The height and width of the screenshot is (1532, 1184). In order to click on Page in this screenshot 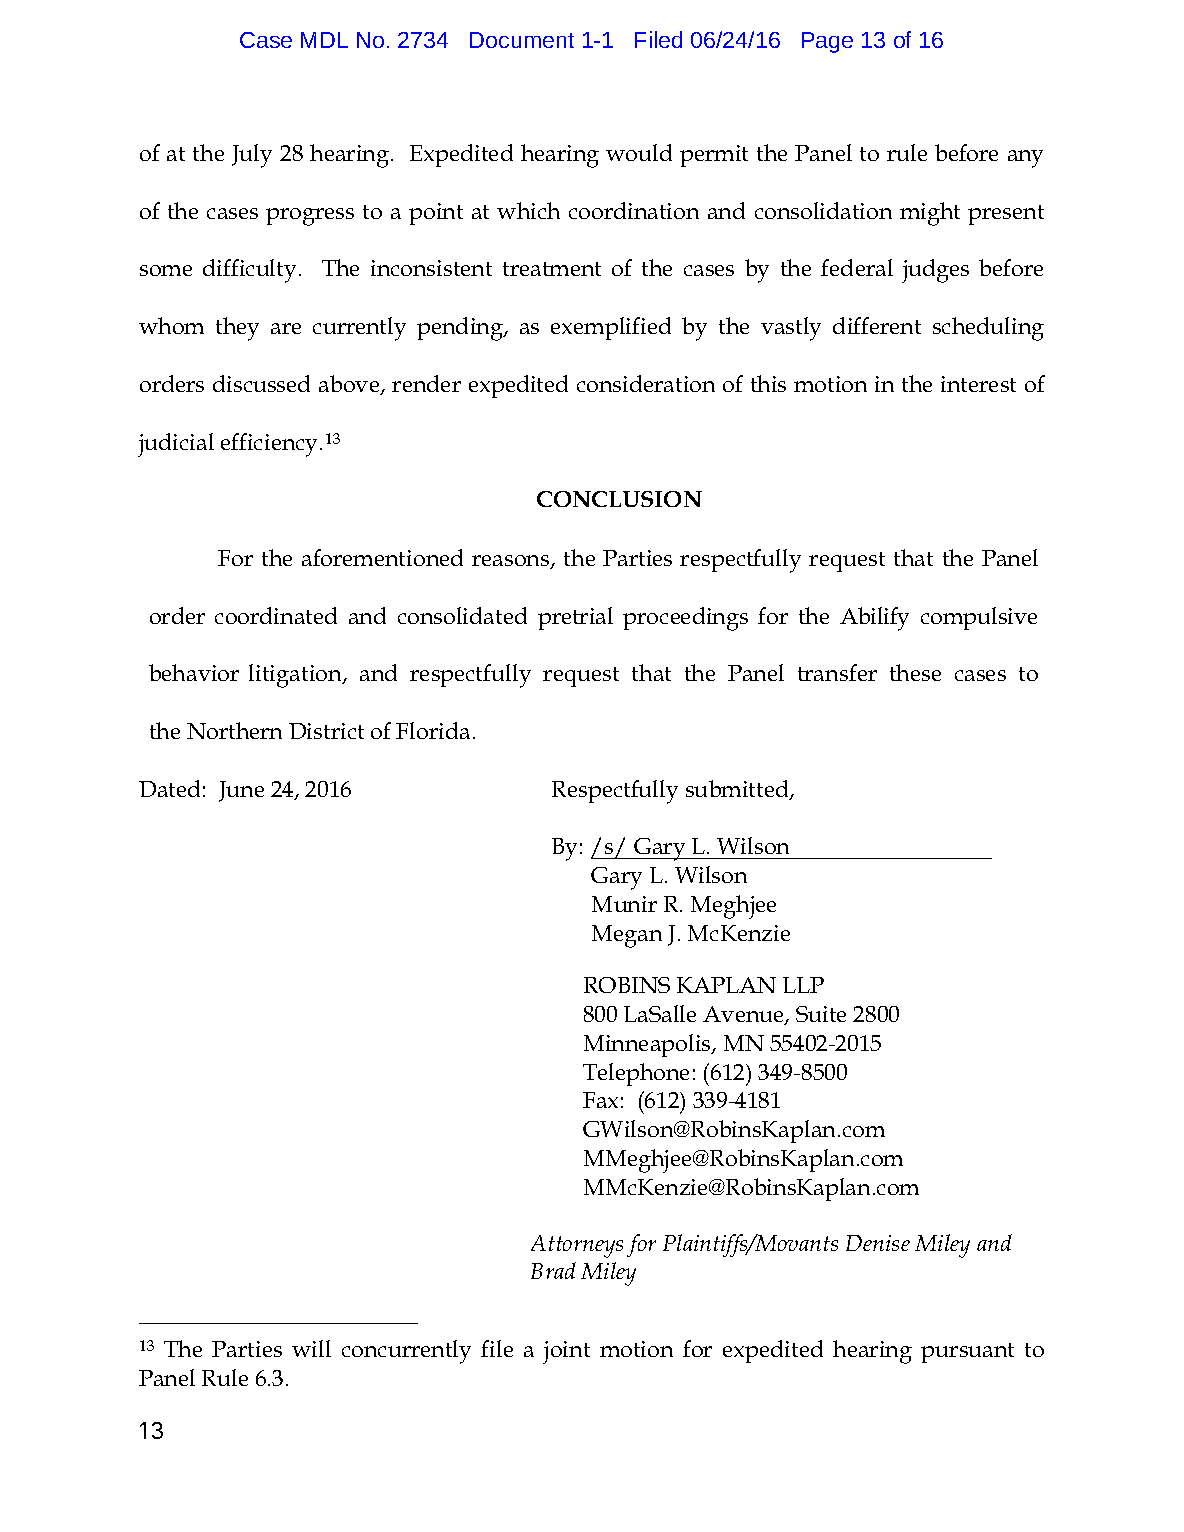, I will do `click(827, 42)`.
